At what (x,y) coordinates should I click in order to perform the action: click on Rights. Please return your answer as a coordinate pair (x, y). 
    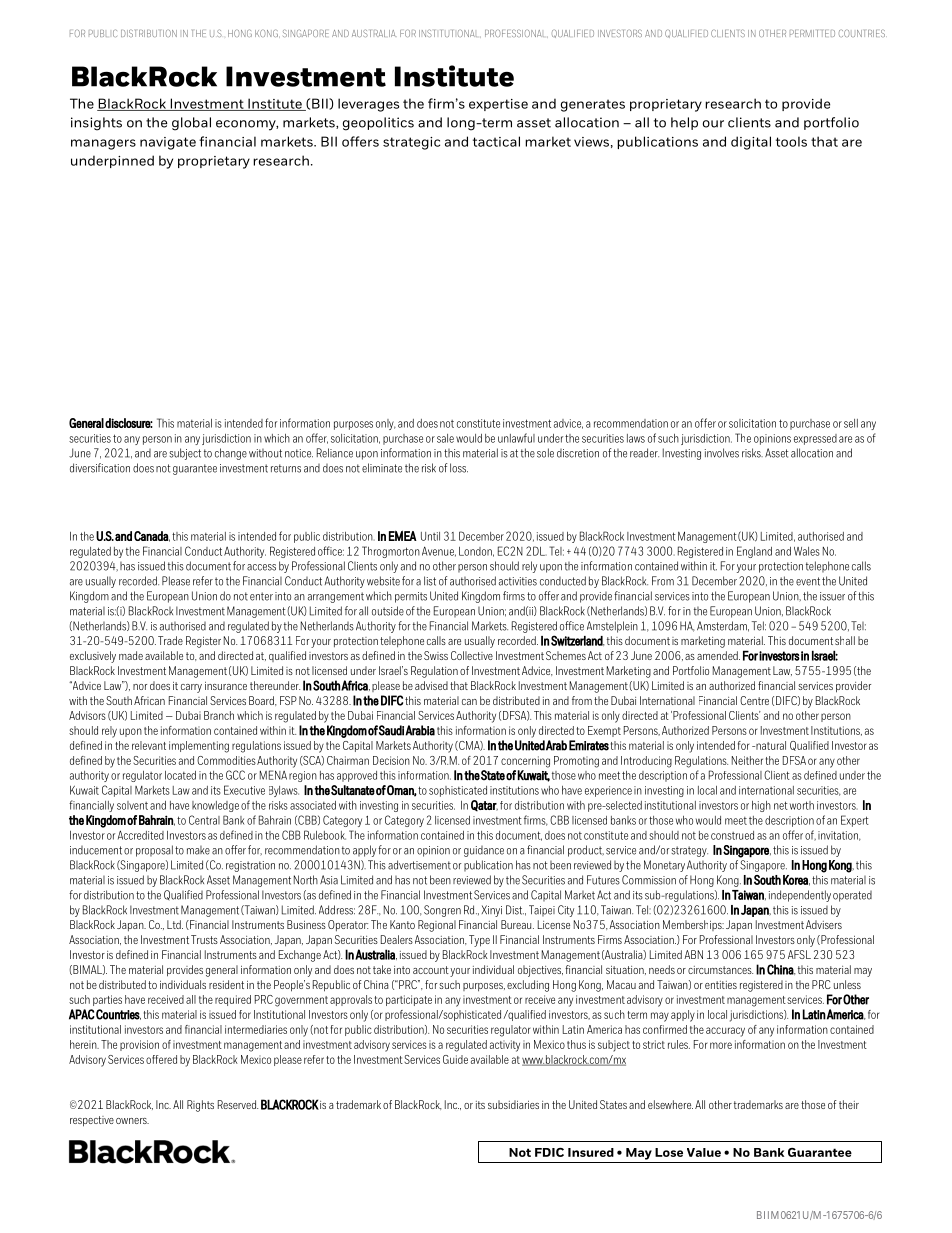
    Looking at the image, I should click on (200, 1106).
